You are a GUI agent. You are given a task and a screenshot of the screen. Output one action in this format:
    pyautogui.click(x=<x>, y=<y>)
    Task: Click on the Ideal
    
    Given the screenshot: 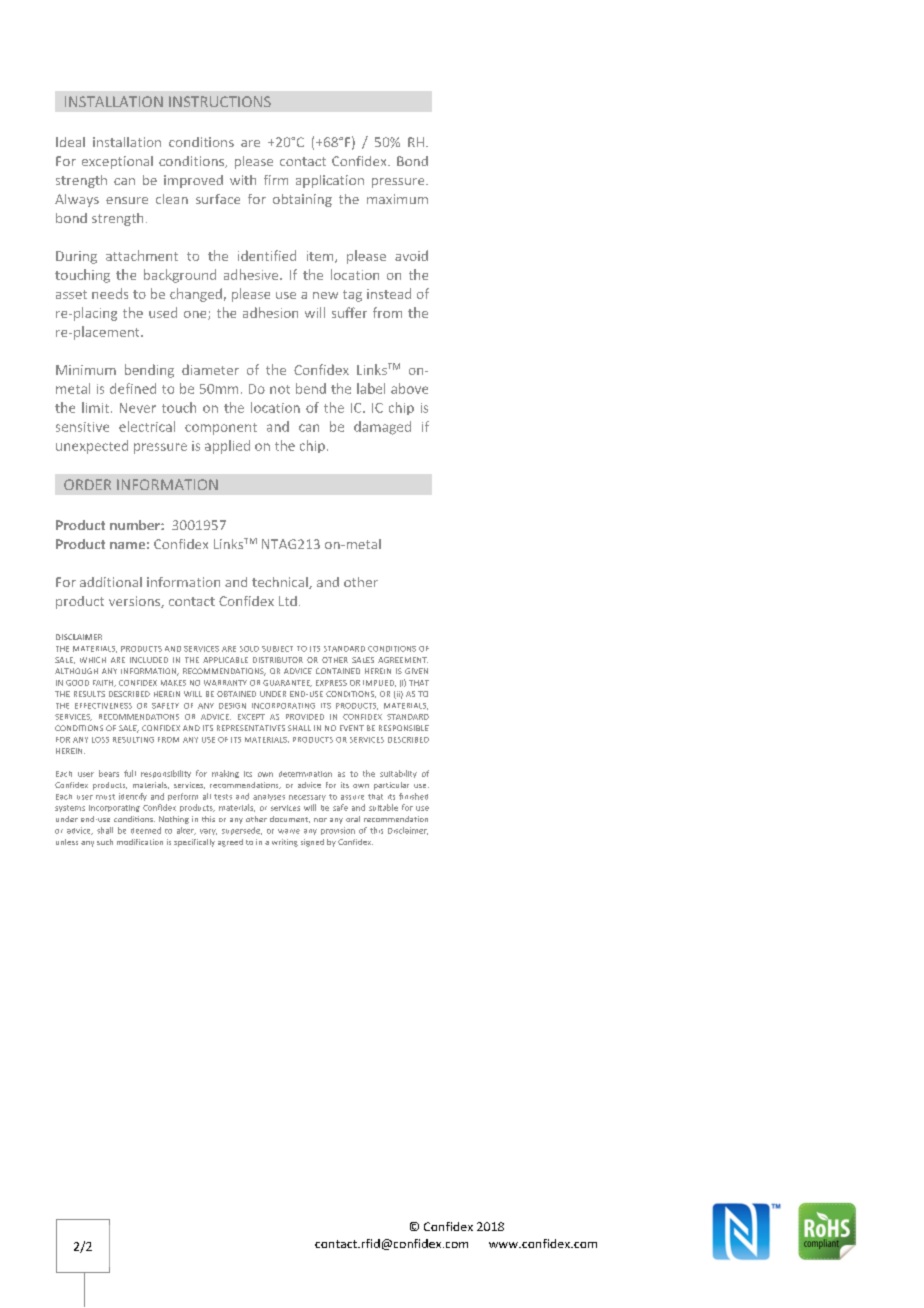 What is the action you would take?
    pyautogui.click(x=70, y=142)
